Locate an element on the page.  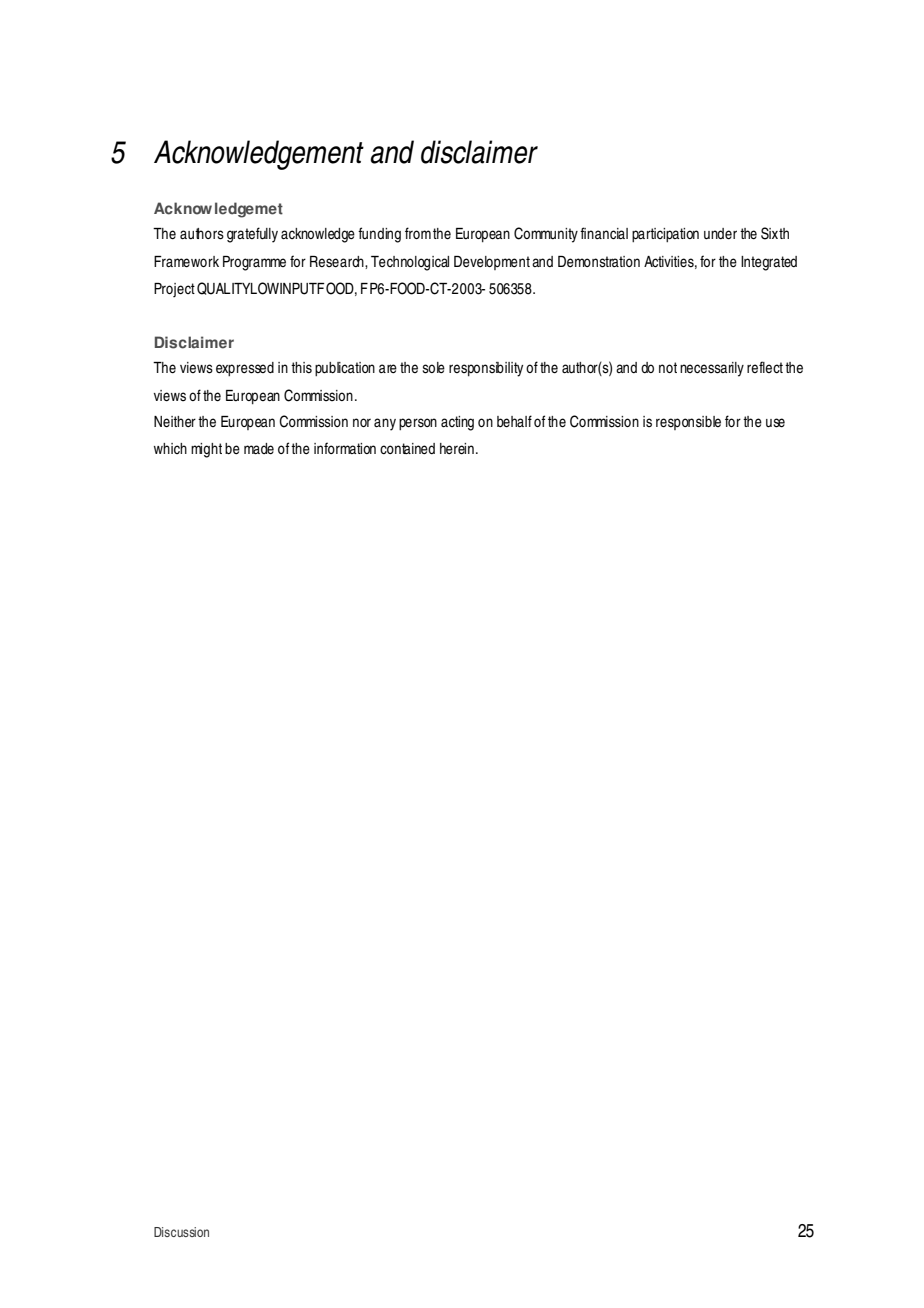
information is located at coordinates (345, 448).
